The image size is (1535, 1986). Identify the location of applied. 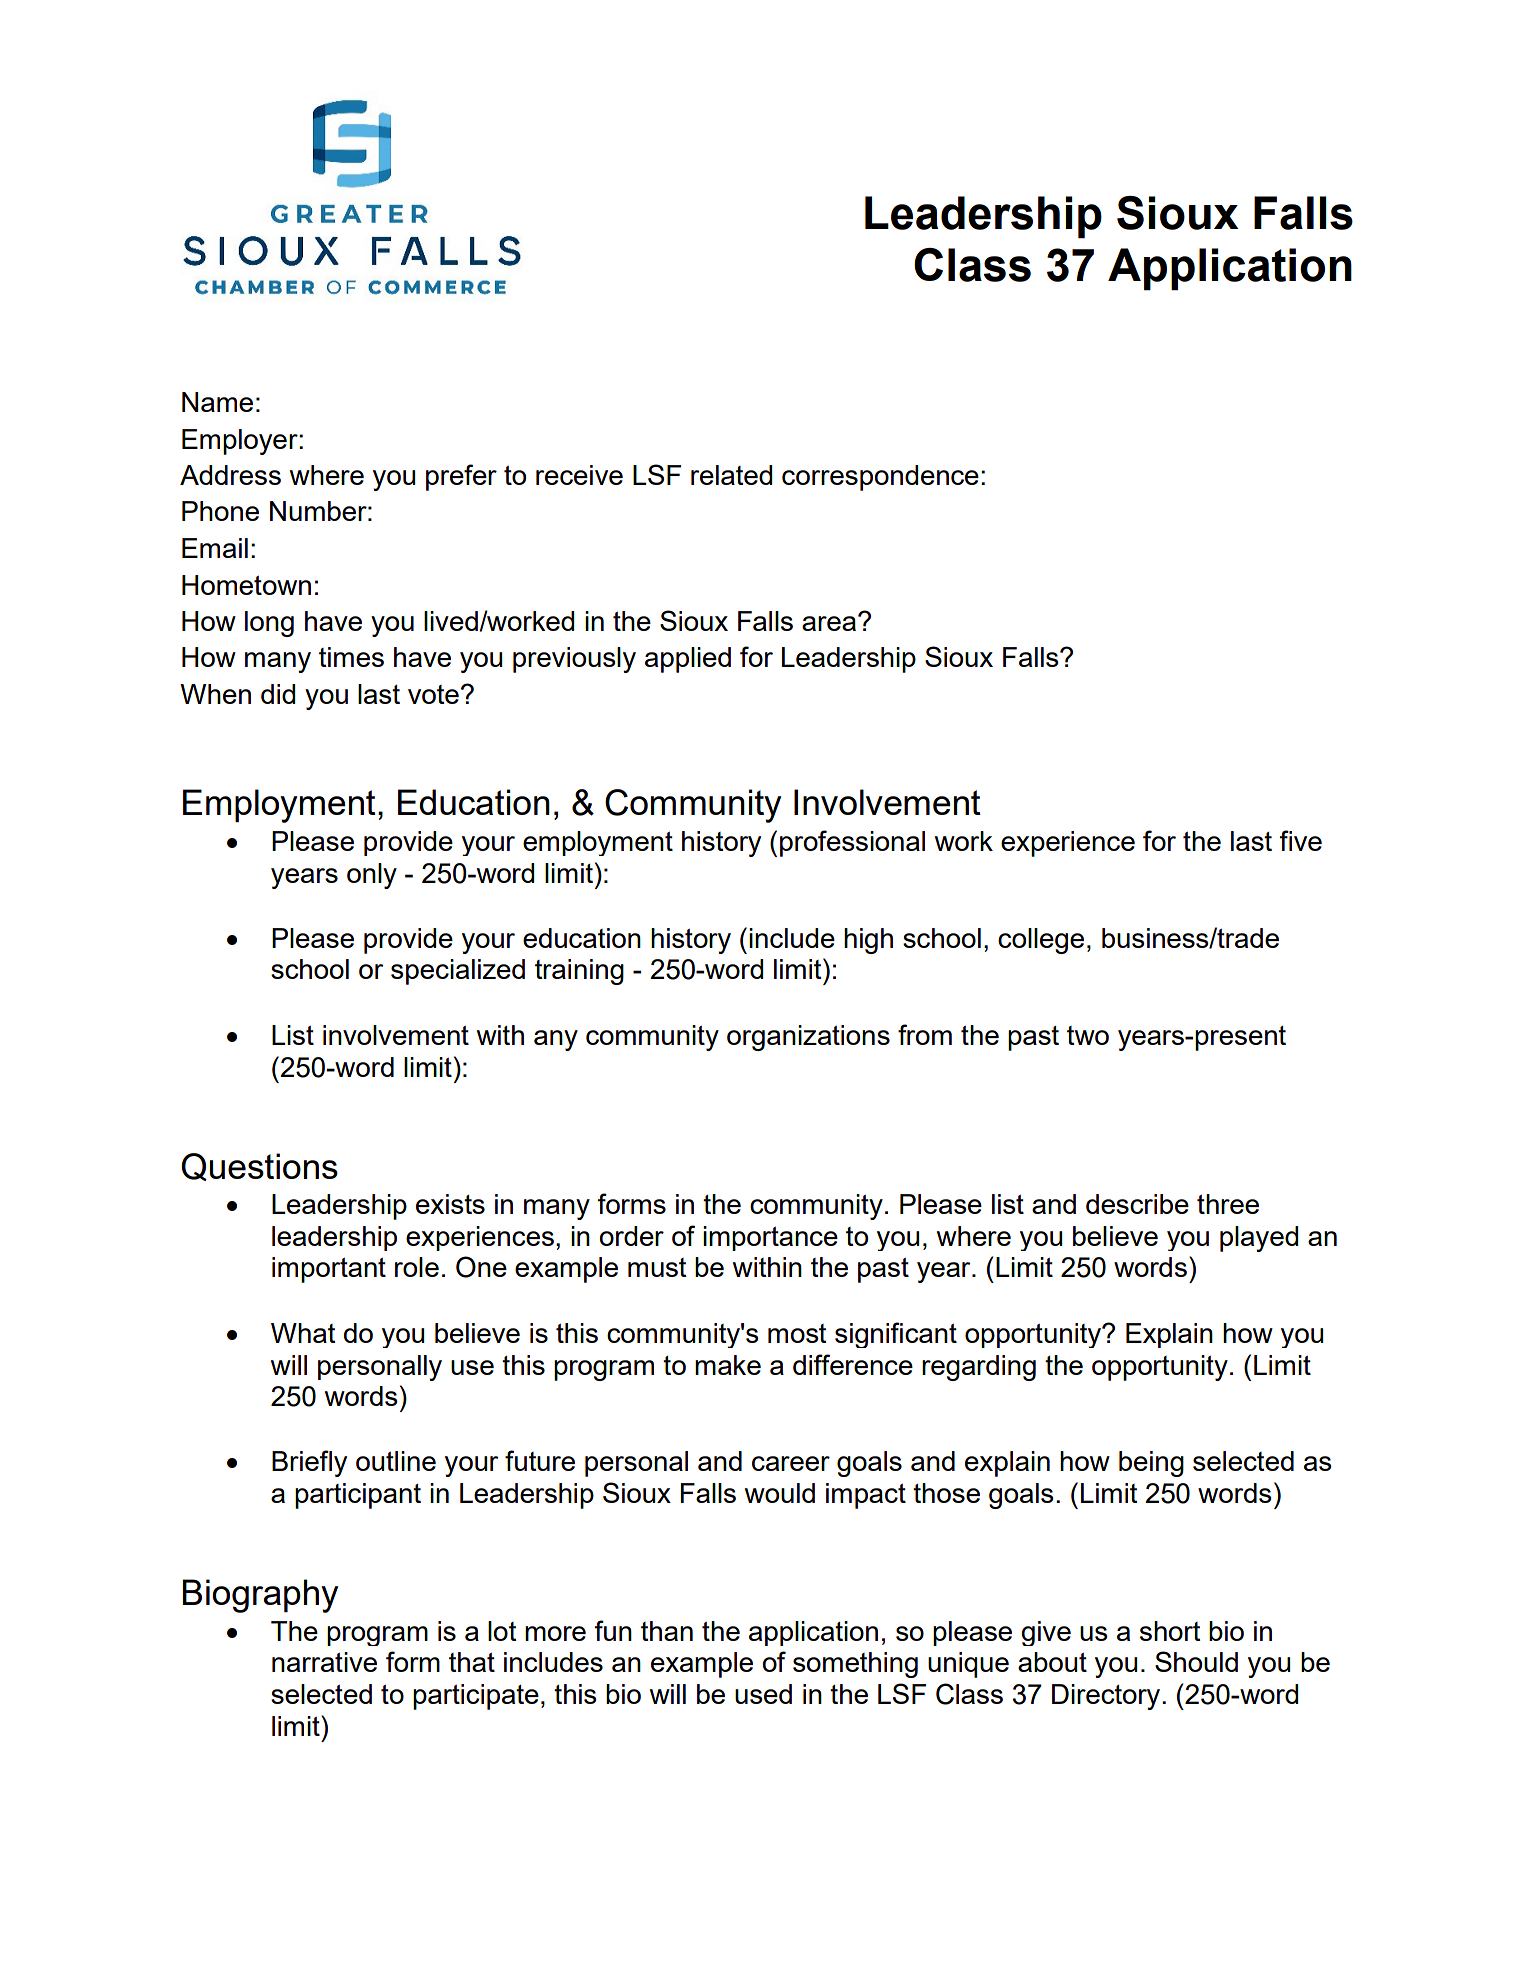
(688, 660).
